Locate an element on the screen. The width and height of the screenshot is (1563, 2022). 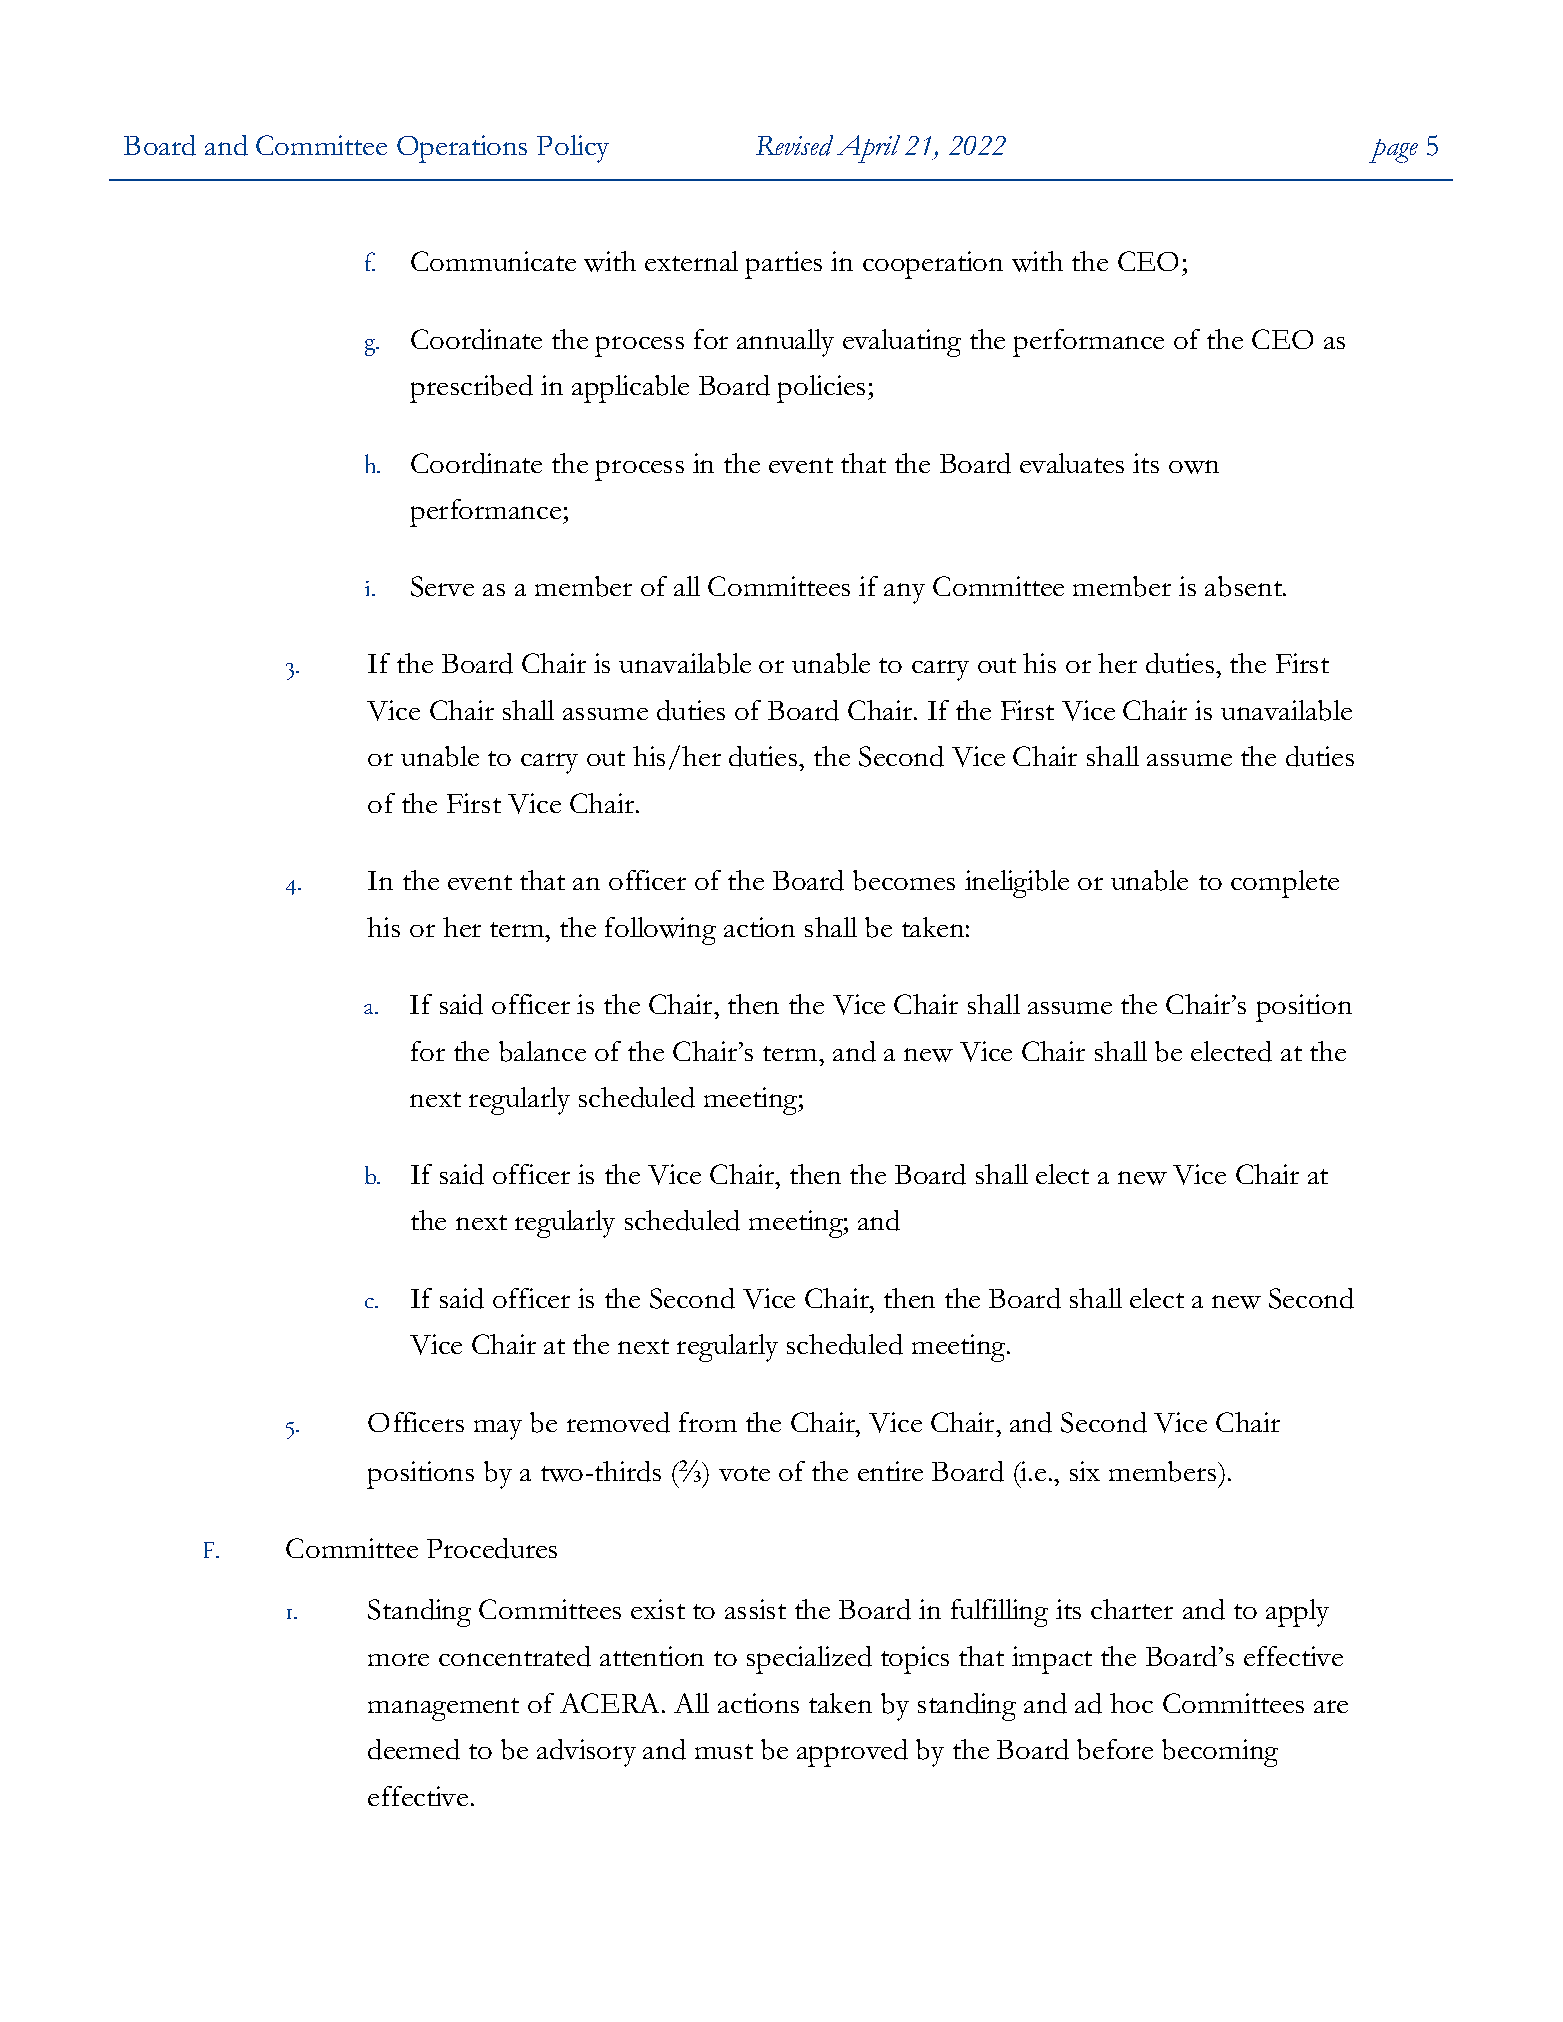
concentrated is located at coordinates (515, 1656).
